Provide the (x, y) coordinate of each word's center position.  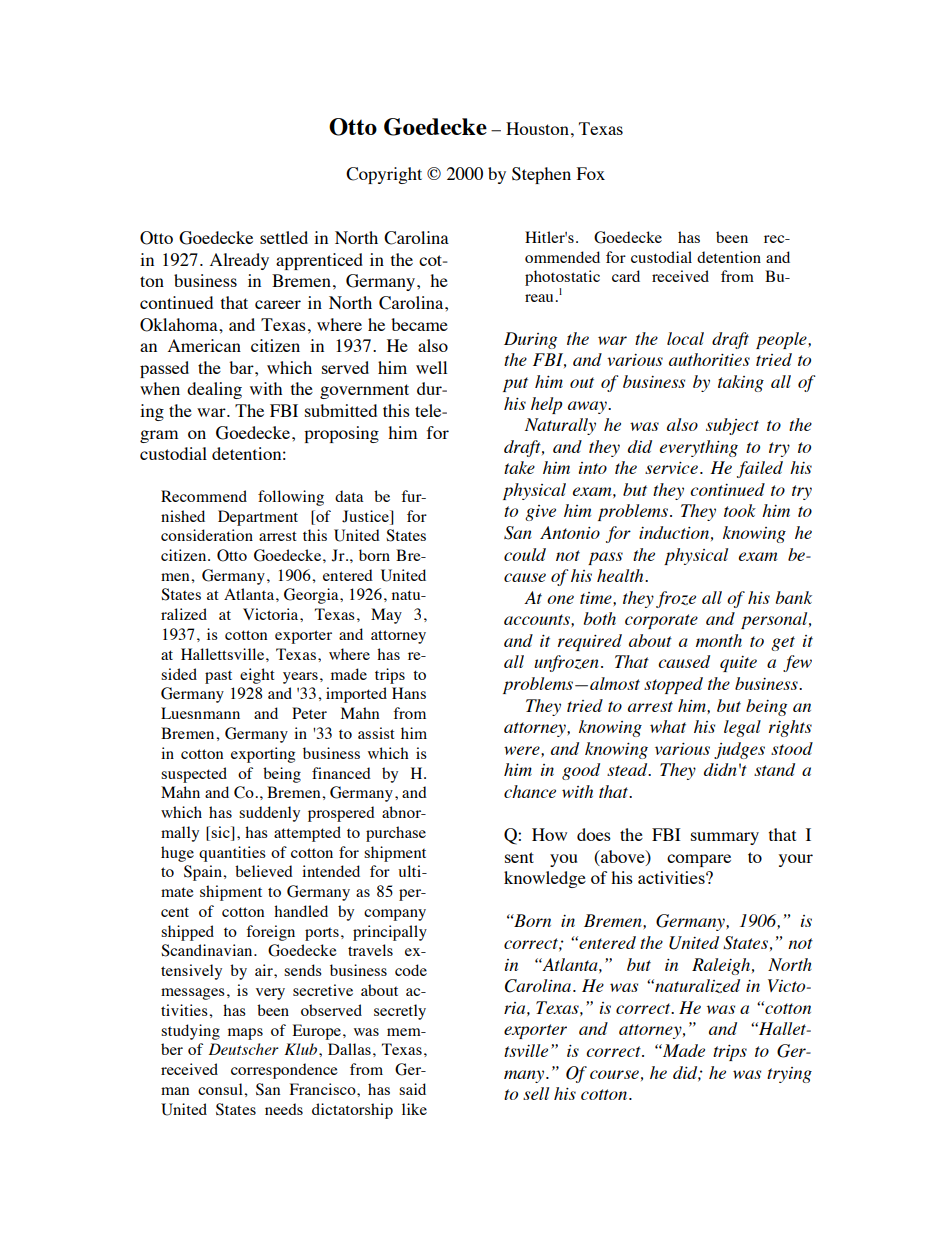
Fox (591, 173)
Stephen (541, 175)
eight (257, 676)
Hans (409, 693)
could (525, 554)
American (204, 345)
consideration (207, 535)
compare (699, 860)
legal (742, 728)
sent (519, 857)
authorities (709, 359)
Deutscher (244, 1049)
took (740, 510)
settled (284, 237)
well (431, 367)
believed (264, 871)
